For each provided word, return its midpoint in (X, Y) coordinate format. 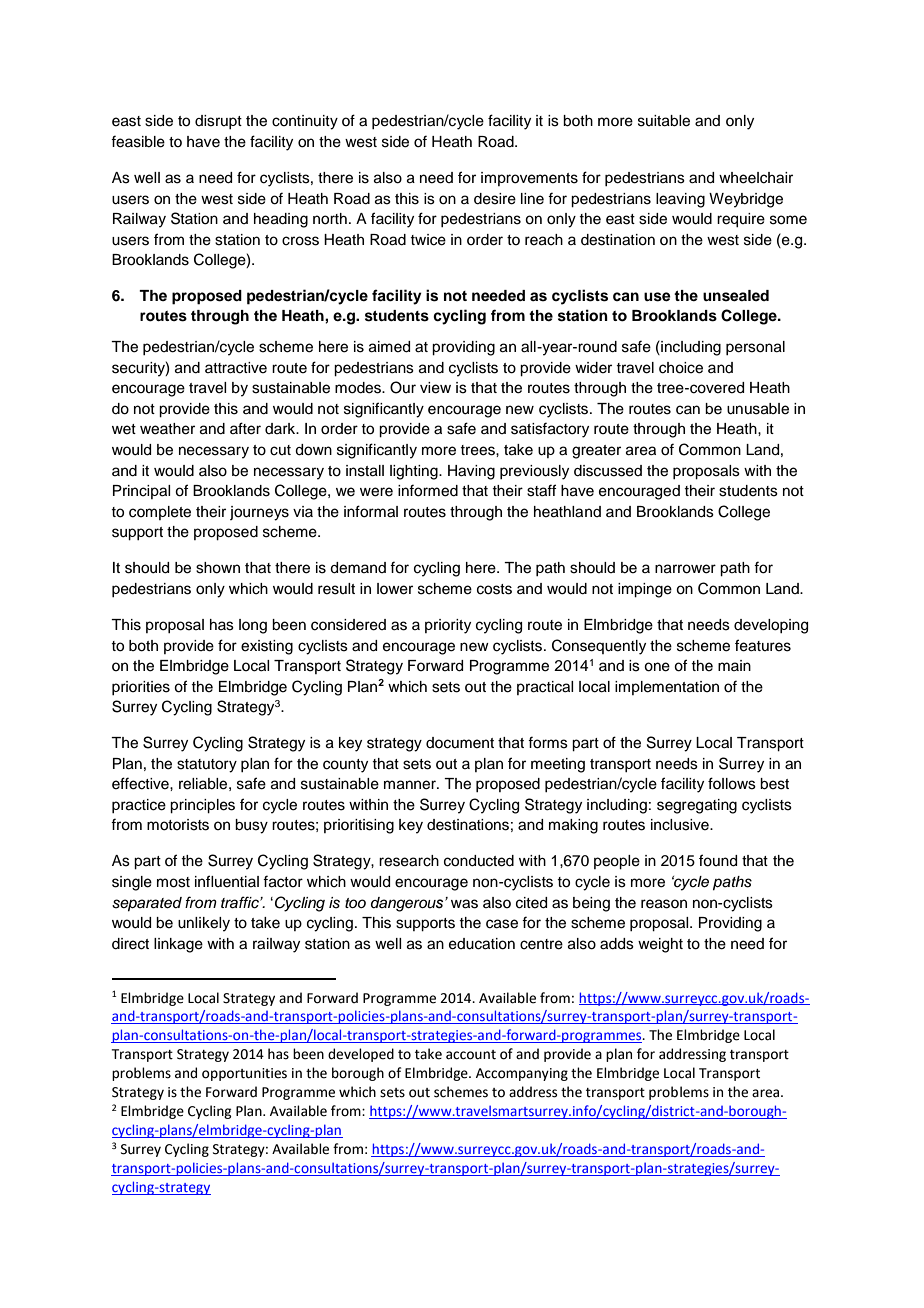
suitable (664, 121)
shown (218, 568)
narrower (685, 569)
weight (660, 945)
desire (495, 199)
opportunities (244, 1074)
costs (494, 589)
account (471, 1055)
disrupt (218, 122)
